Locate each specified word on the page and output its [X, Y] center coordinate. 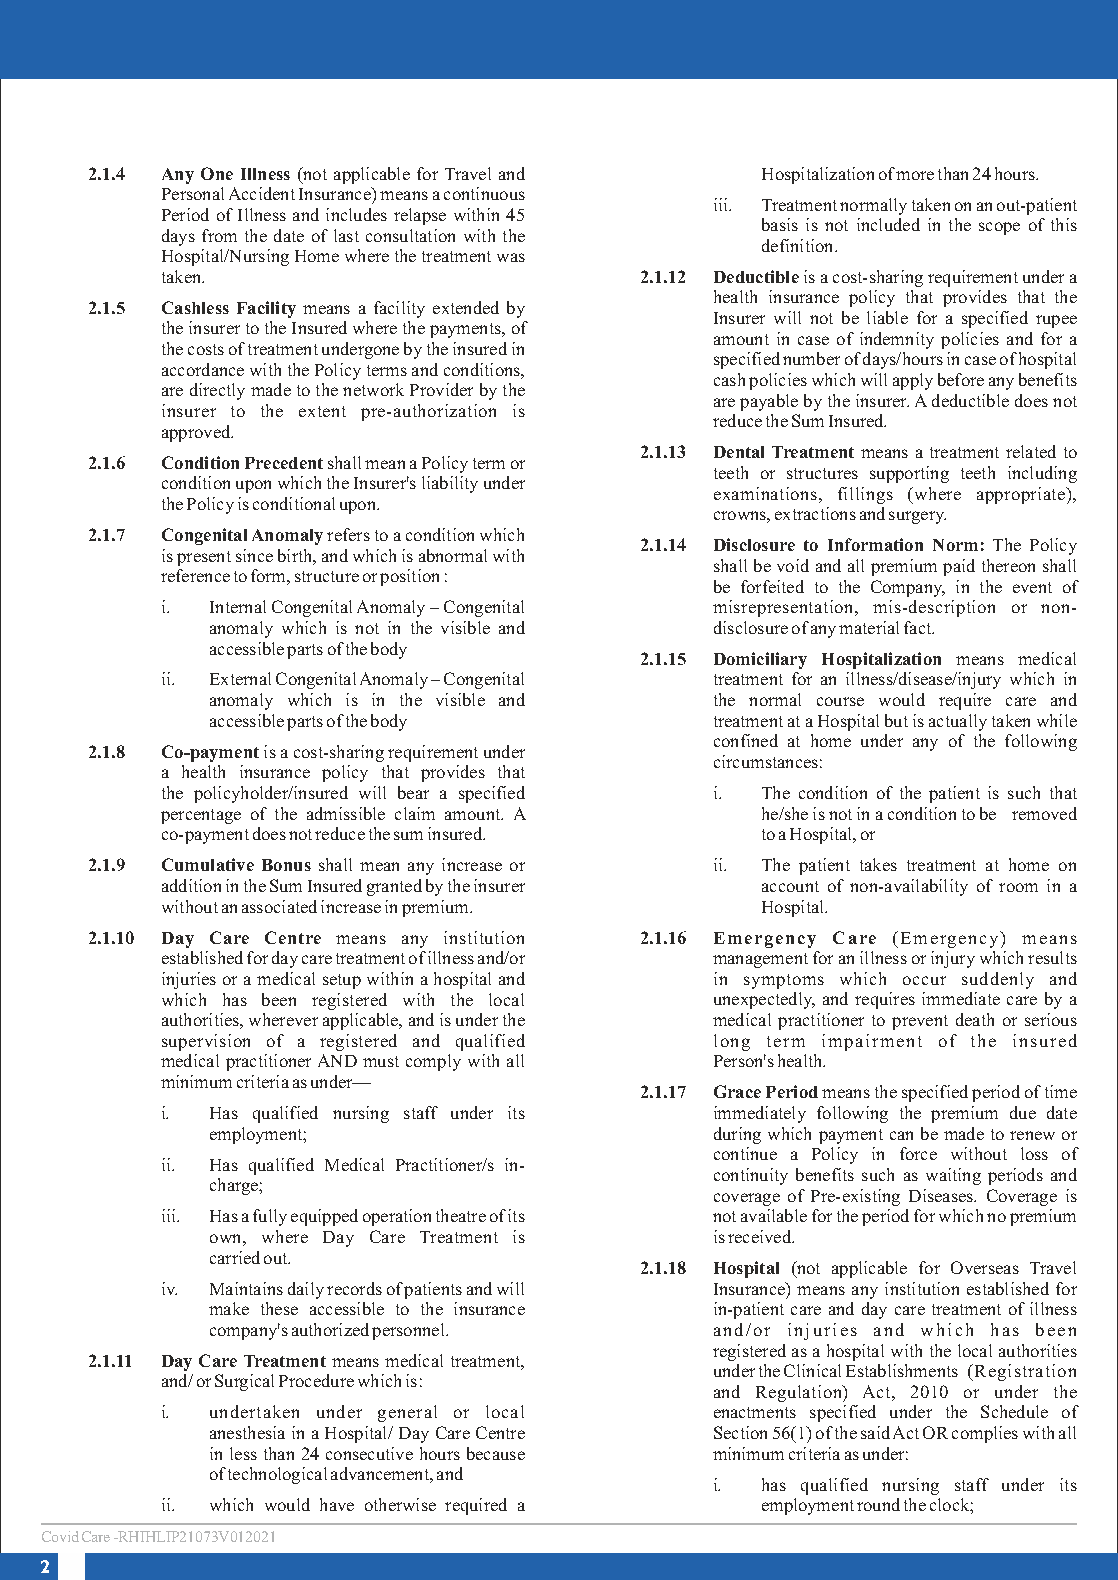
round [878, 1504]
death [975, 1019]
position [409, 577]
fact [919, 627]
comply [433, 1062]
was [511, 257]
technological [277, 1475]
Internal [238, 606]
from [219, 235]
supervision [206, 1042]
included [888, 224]
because [496, 1453]
